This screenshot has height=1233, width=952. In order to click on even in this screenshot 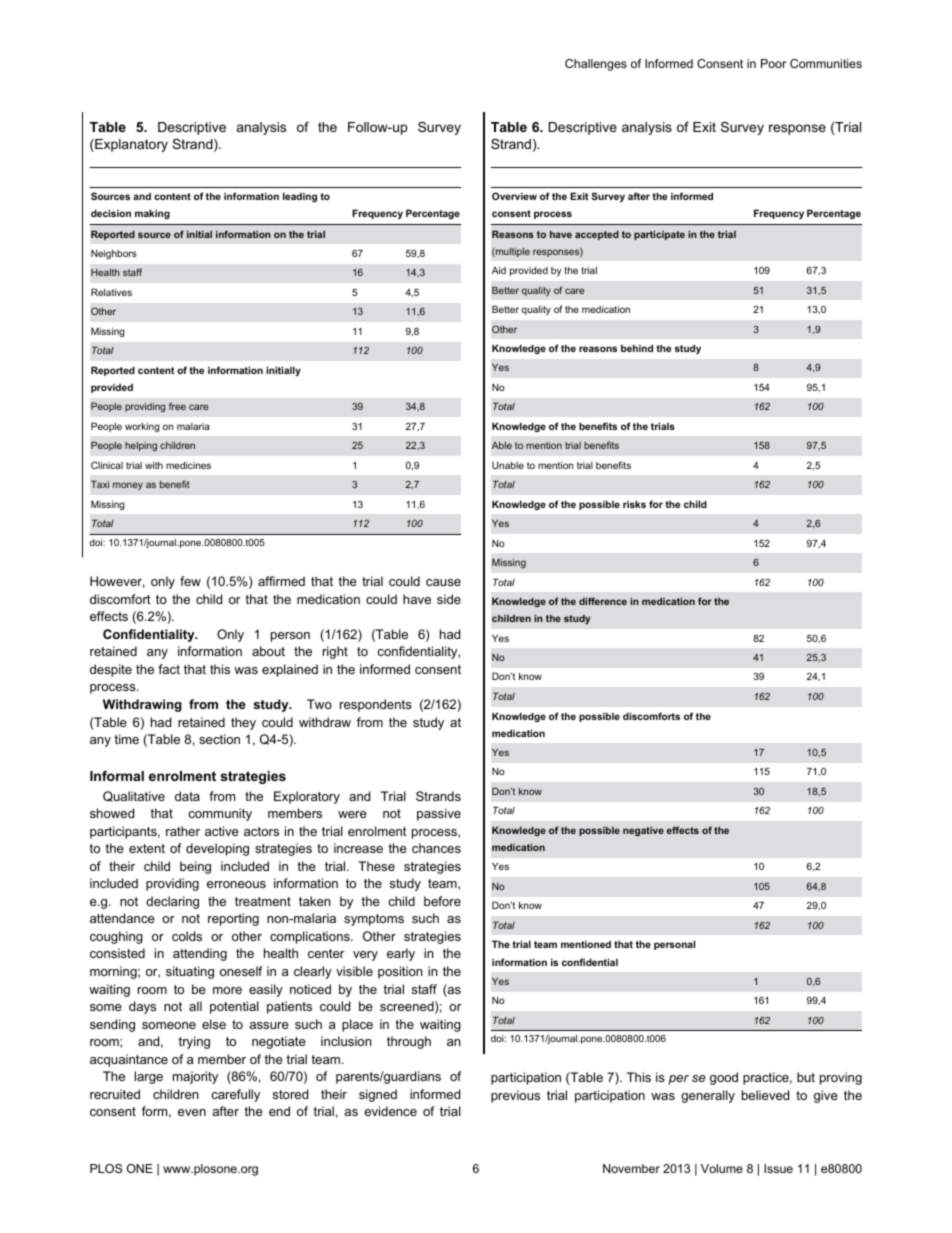, I will do `click(192, 1112)`.
